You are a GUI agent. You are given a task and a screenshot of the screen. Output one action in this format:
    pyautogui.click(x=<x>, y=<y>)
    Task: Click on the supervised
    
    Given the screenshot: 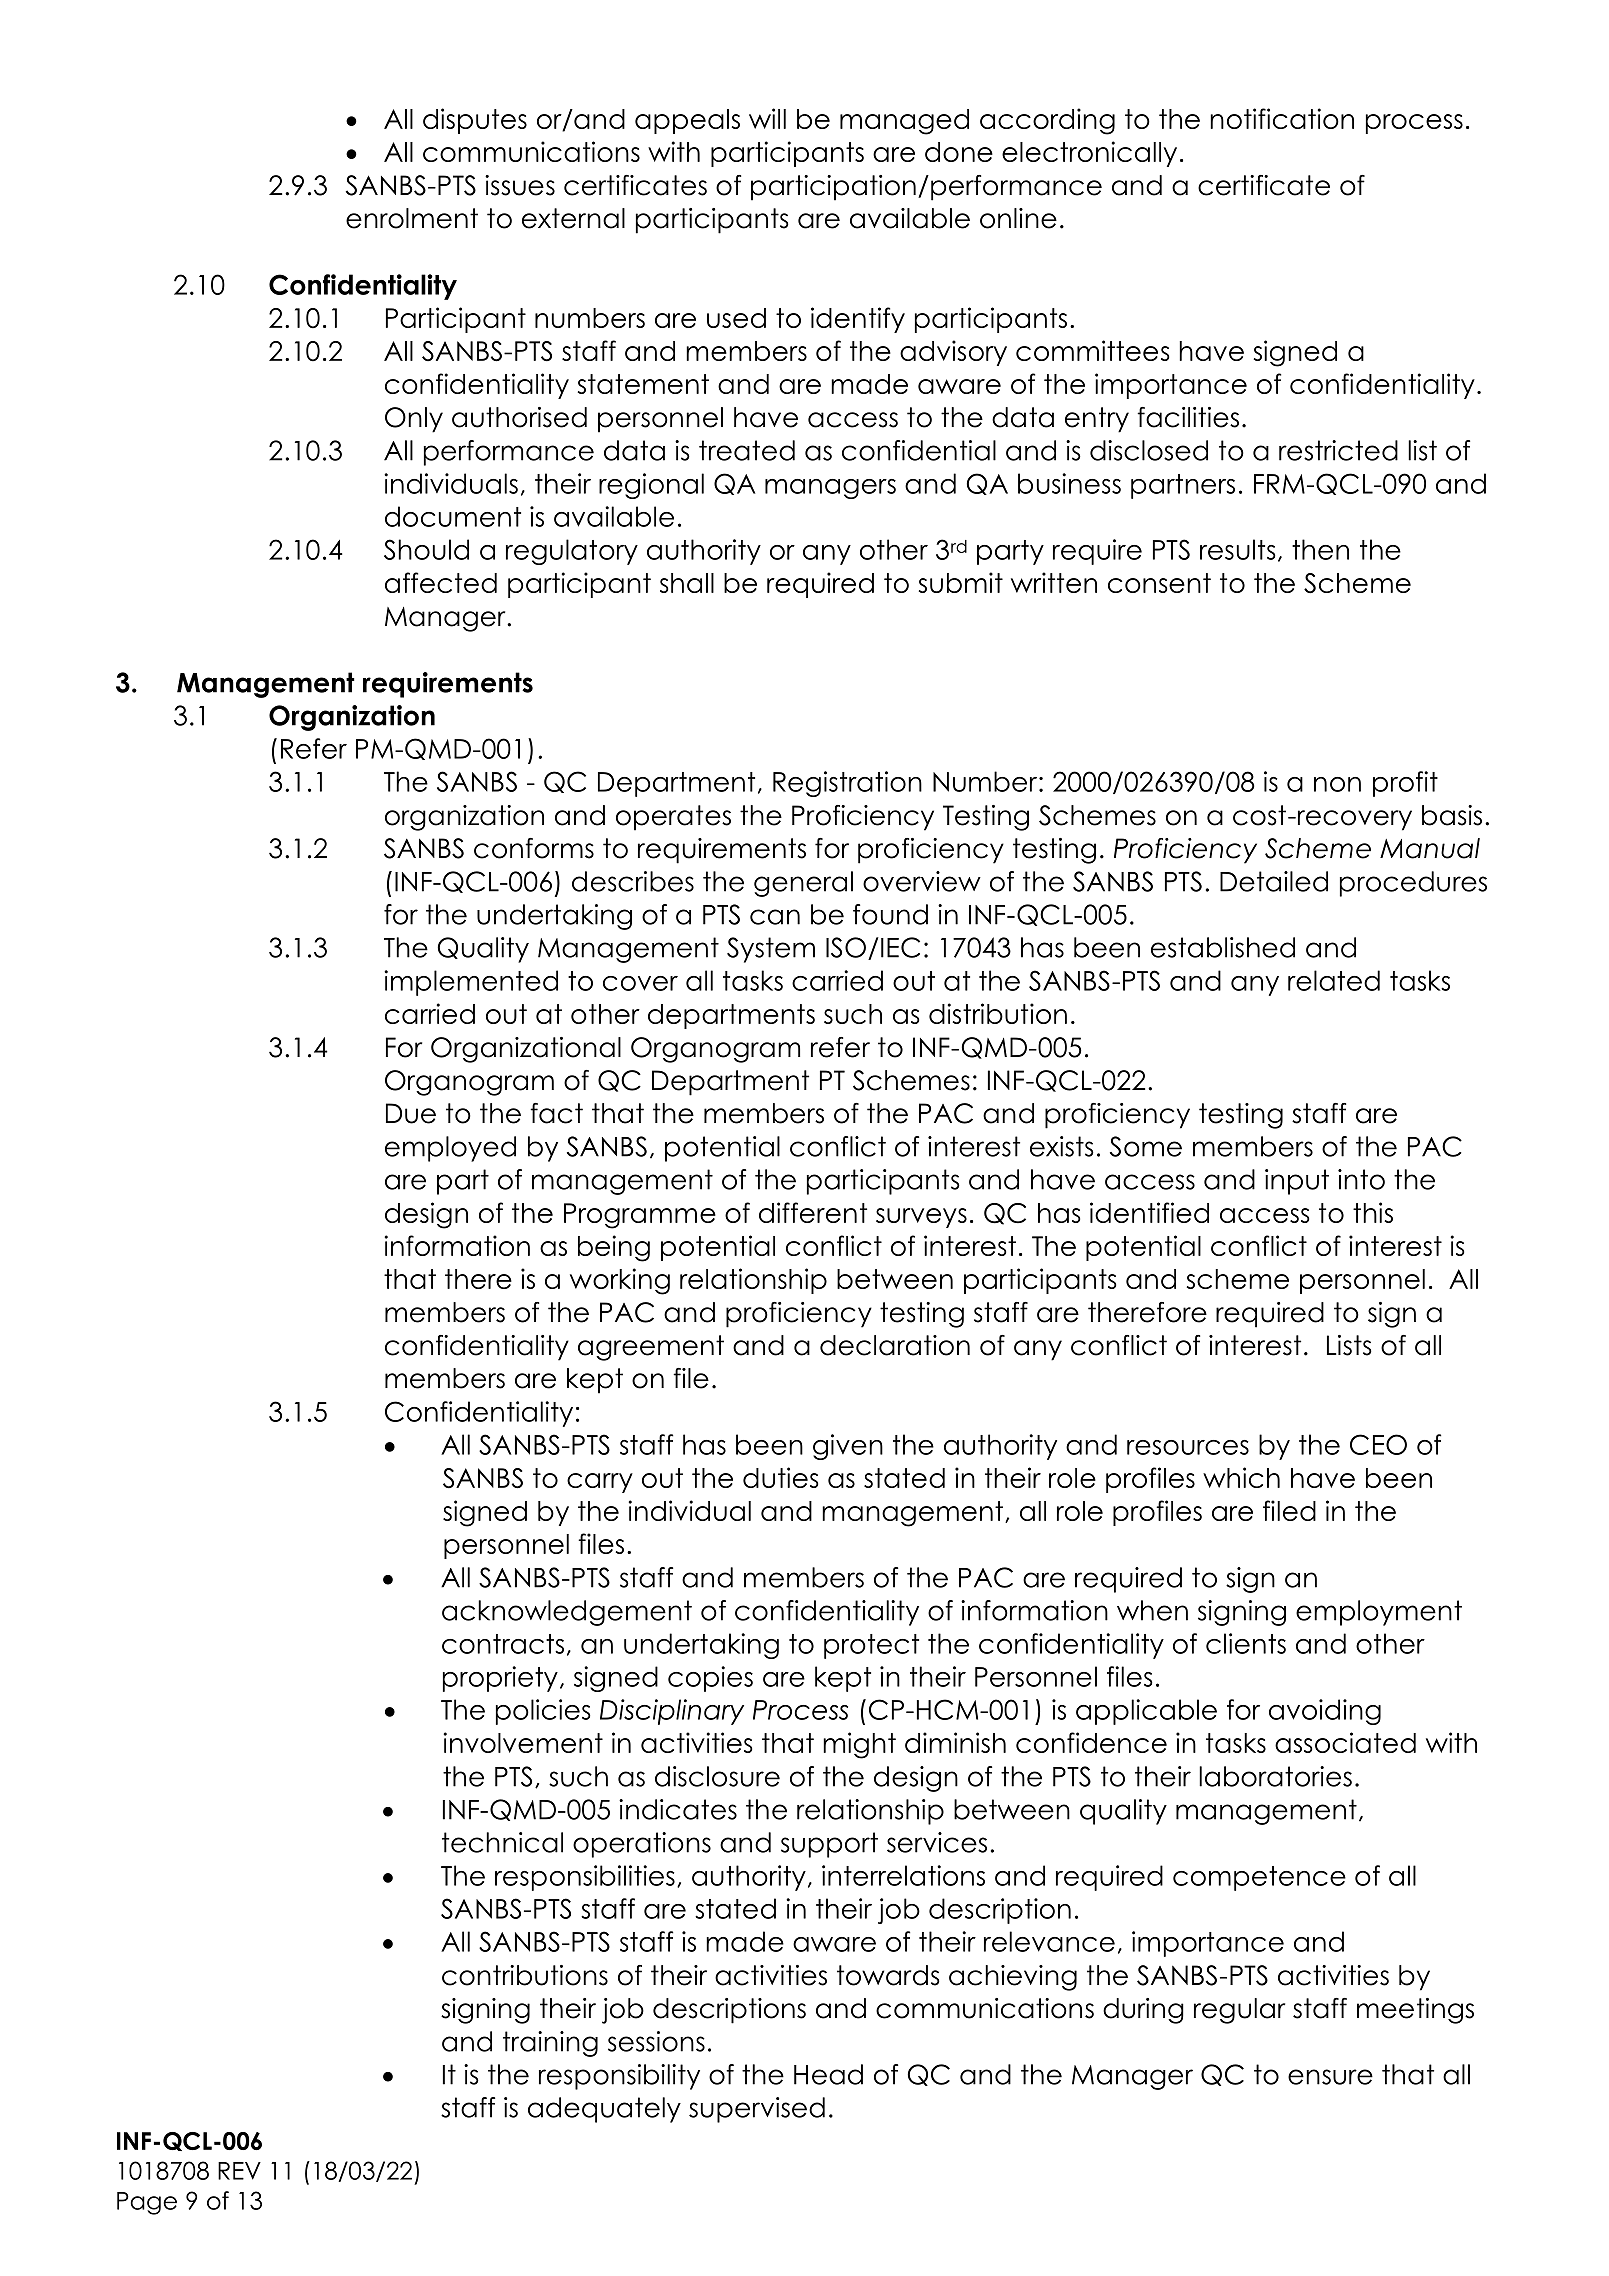 What is the action you would take?
    pyautogui.click(x=757, y=2110)
